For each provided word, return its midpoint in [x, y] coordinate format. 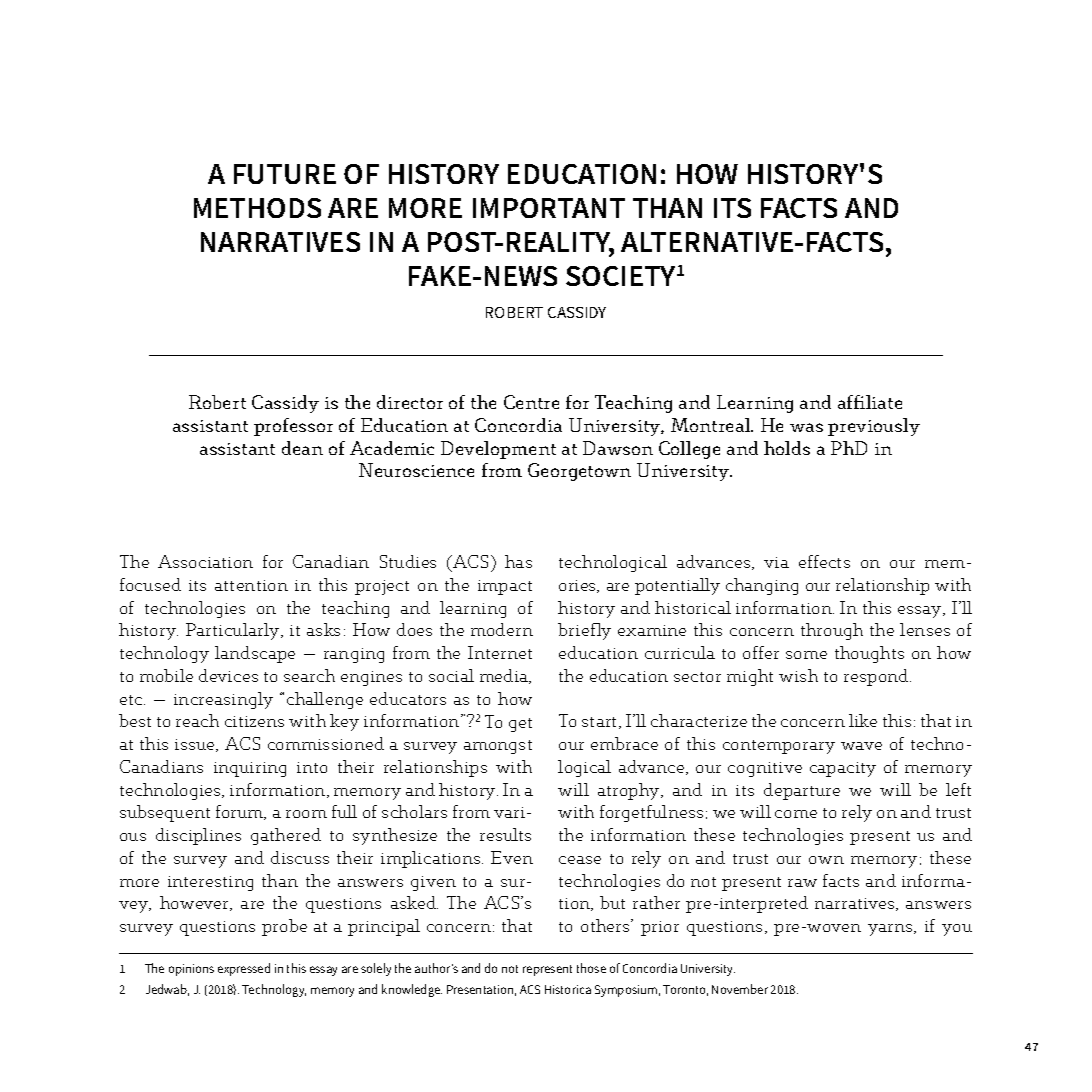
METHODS [257, 208]
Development [498, 450]
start [601, 723]
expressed [244, 969]
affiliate [870, 402]
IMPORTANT [549, 208]
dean [302, 448]
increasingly [223, 700]
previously [874, 427]
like [863, 720]
